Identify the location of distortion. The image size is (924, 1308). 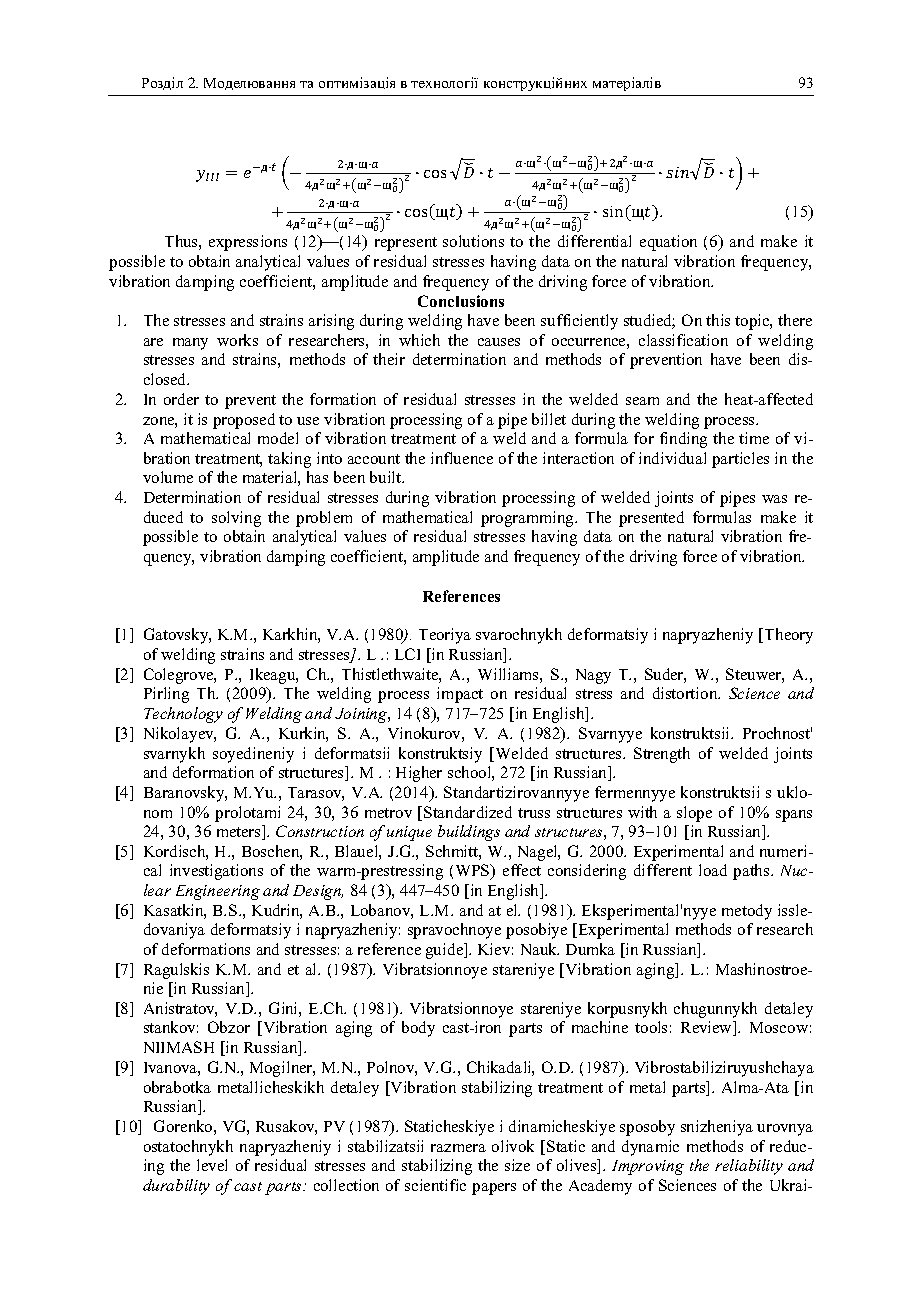
(686, 693).
